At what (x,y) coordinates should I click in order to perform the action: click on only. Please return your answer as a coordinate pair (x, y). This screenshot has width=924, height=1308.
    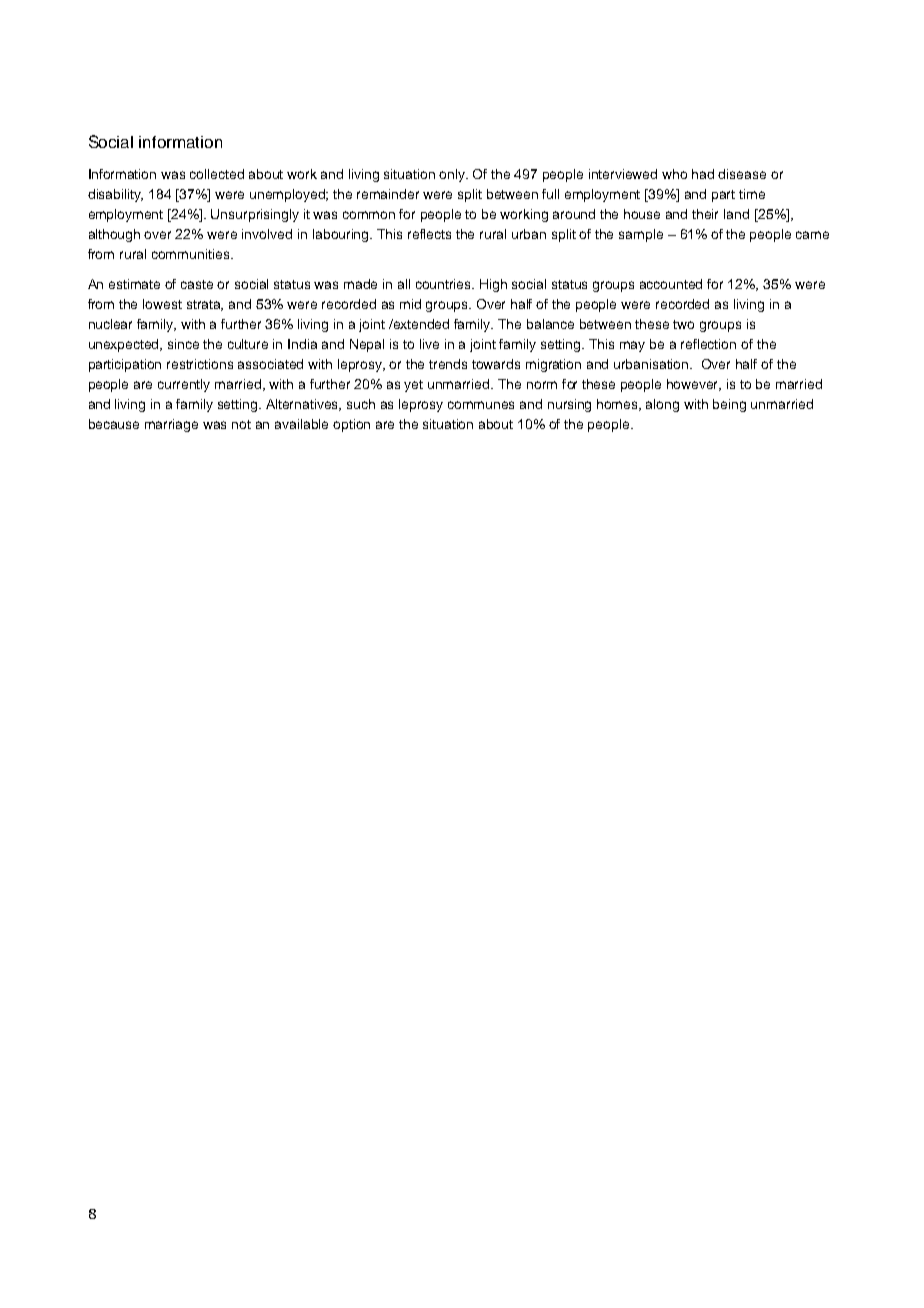
    Looking at the image, I should click on (453, 175).
